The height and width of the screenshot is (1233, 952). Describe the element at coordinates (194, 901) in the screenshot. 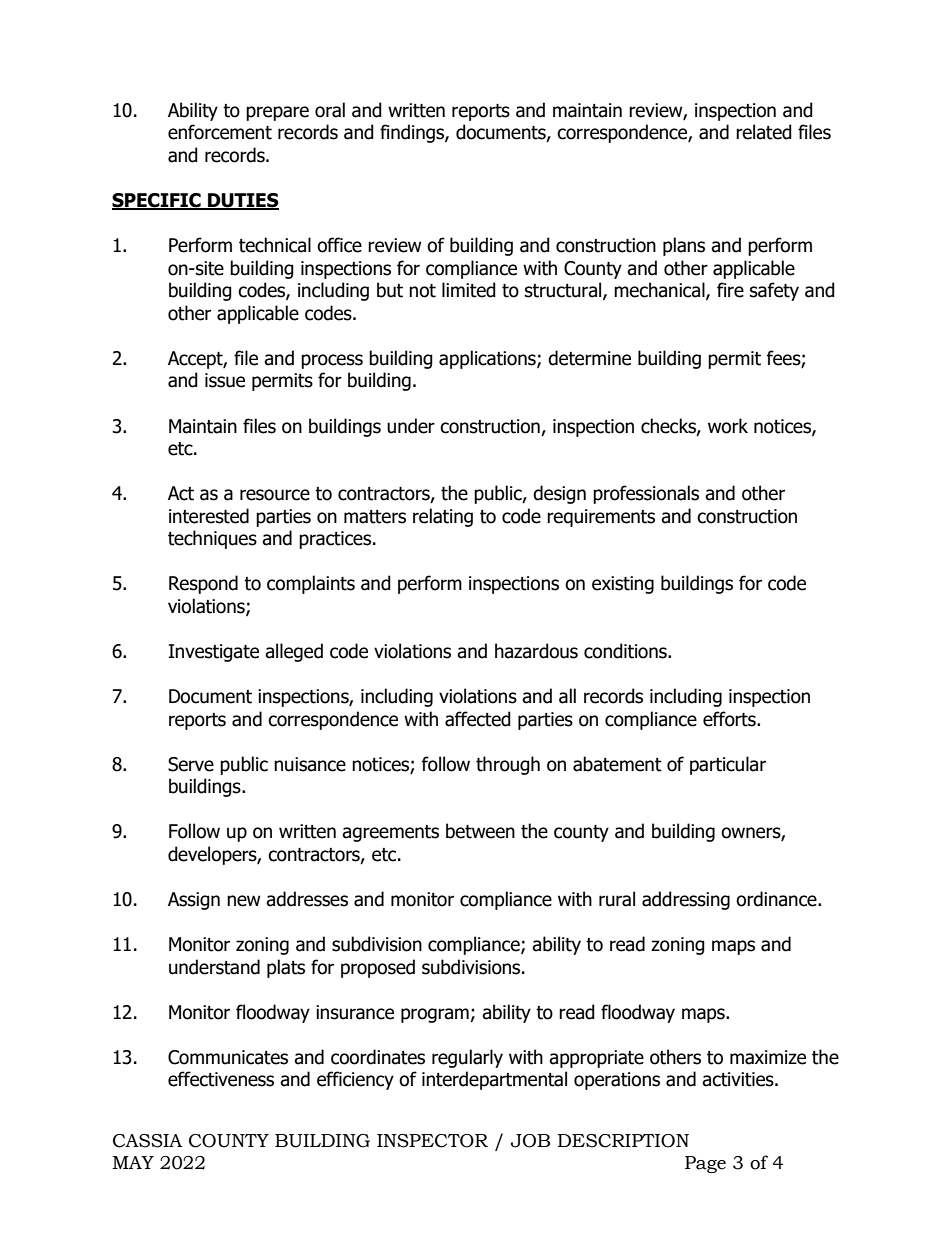

I see `Assign` at that location.
